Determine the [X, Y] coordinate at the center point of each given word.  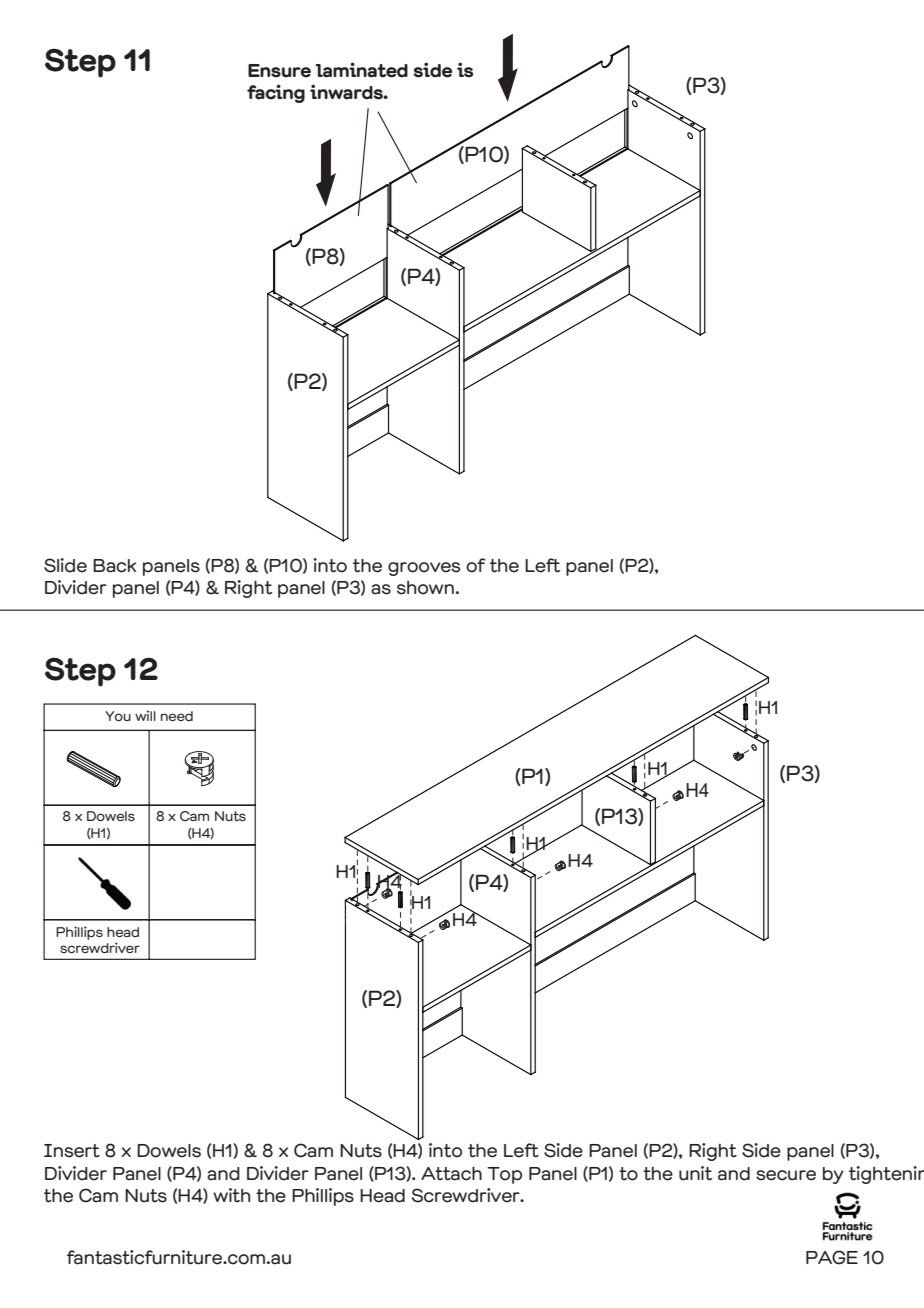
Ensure [279, 71]
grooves [424, 569]
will [145, 715]
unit [695, 1173]
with [231, 1195]
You [118, 716]
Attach [451, 1173]
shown [425, 588]
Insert [72, 1151]
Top [504, 1175]
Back [114, 566]
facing [276, 93]
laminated [361, 70]
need [177, 716]
